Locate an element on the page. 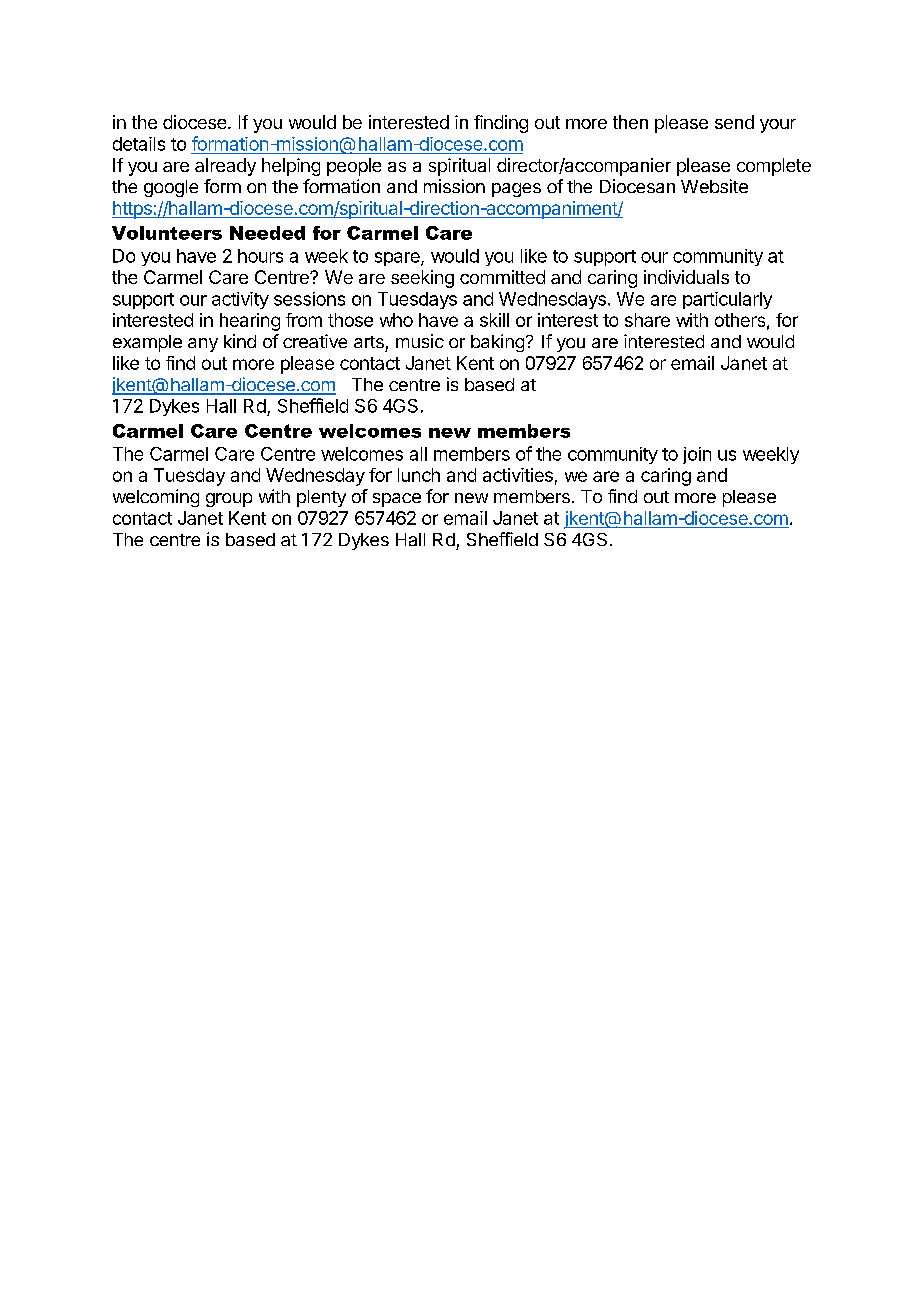 This image has width=924, height=1308. group is located at coordinates (229, 500).
